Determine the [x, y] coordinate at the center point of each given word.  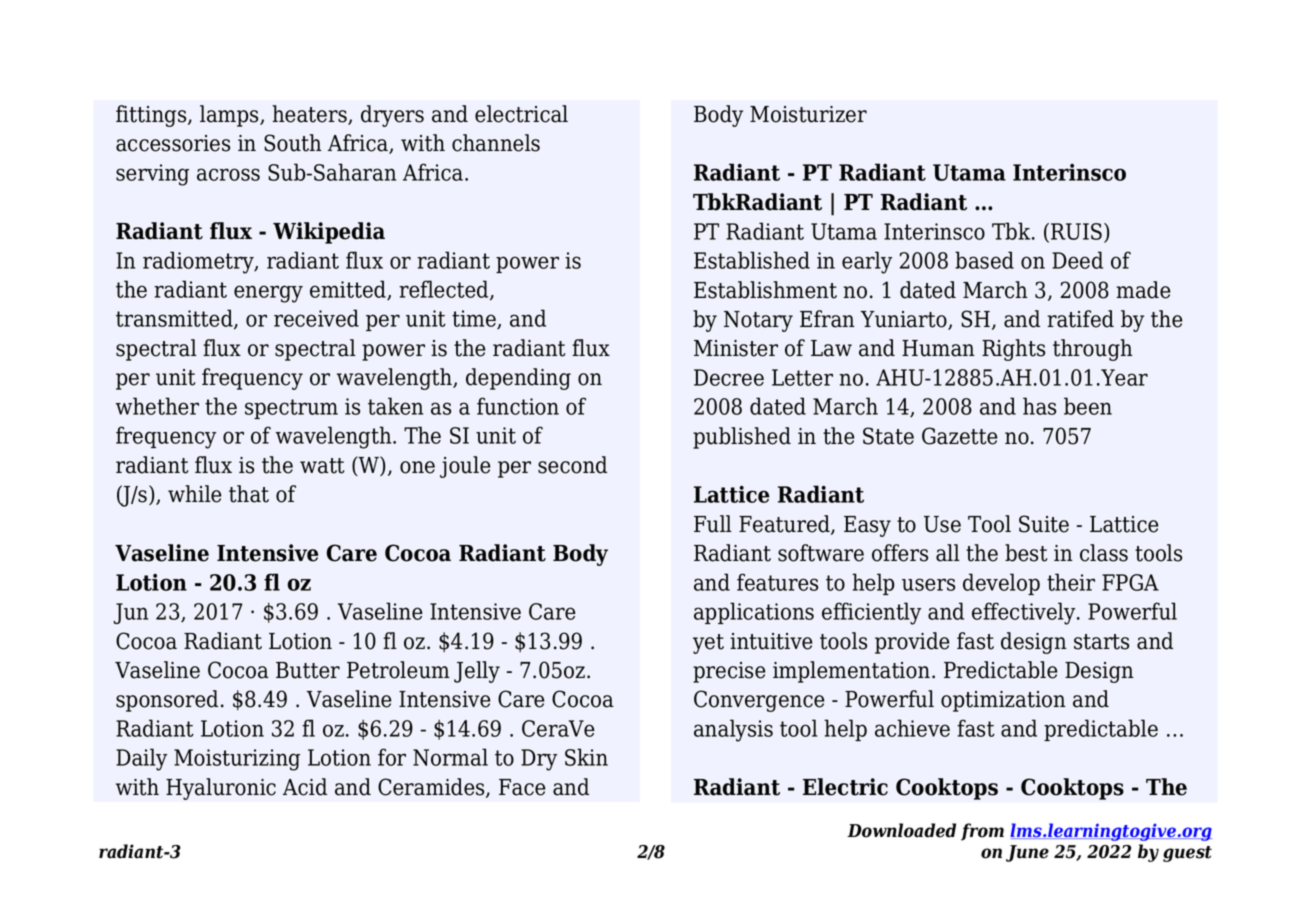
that [249, 494]
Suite [1044, 524]
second [572, 465]
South [293, 143]
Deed [1077, 260]
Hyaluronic [221, 789]
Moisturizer [808, 114]
